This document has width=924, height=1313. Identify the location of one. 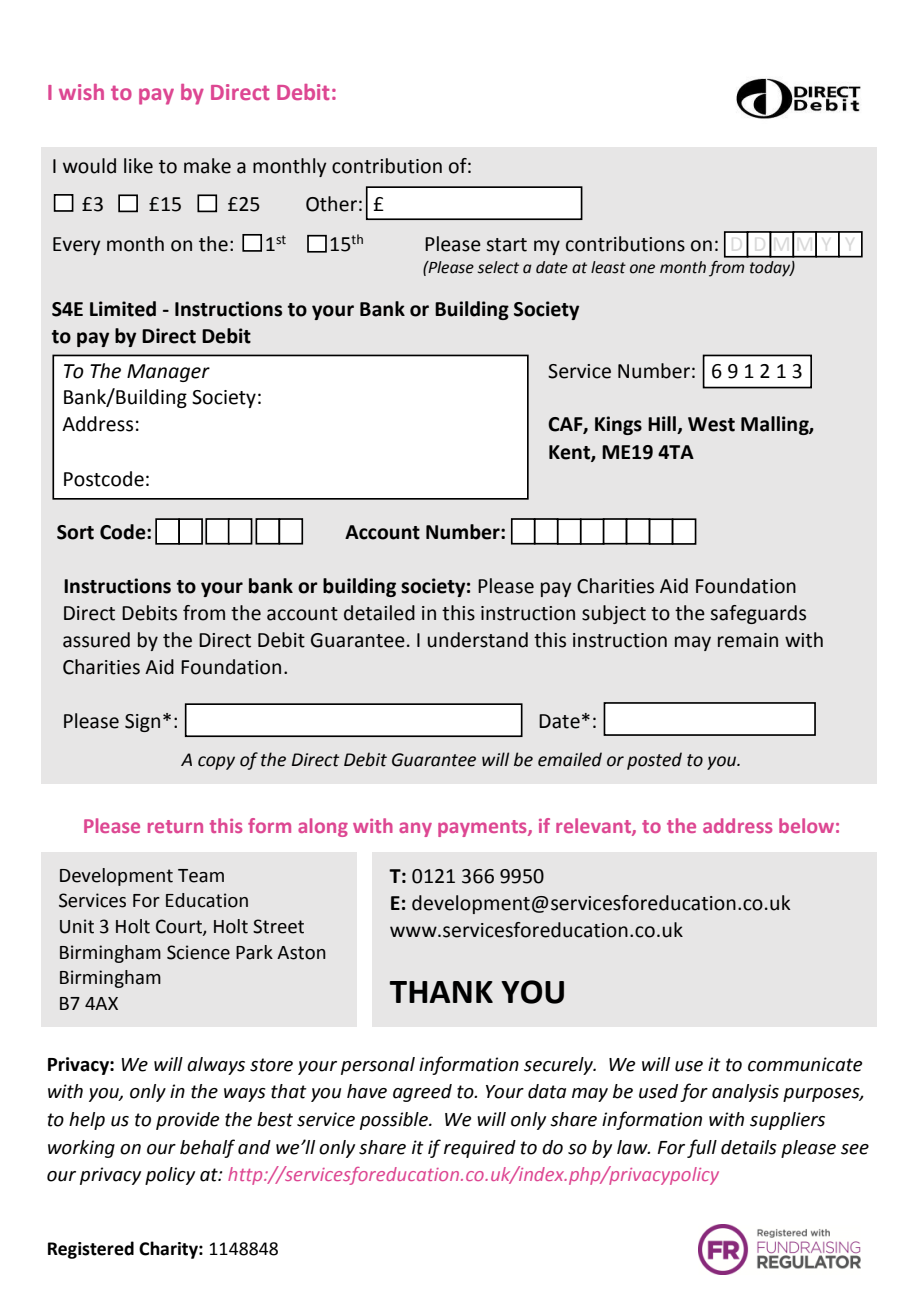
(642, 269).
